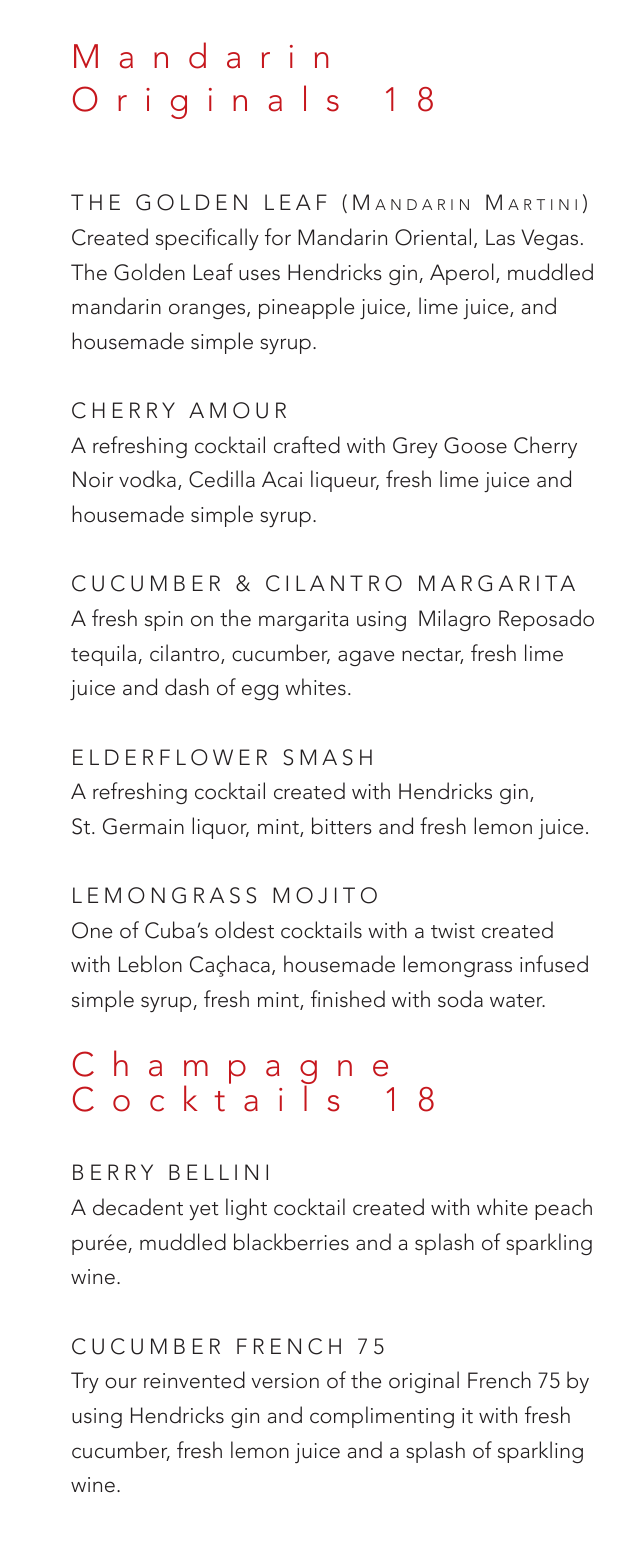 Image resolution: width=641 pixels, height=1568 pixels. Describe the element at coordinates (306, 308) in the screenshot. I see `pineapple` at that location.
